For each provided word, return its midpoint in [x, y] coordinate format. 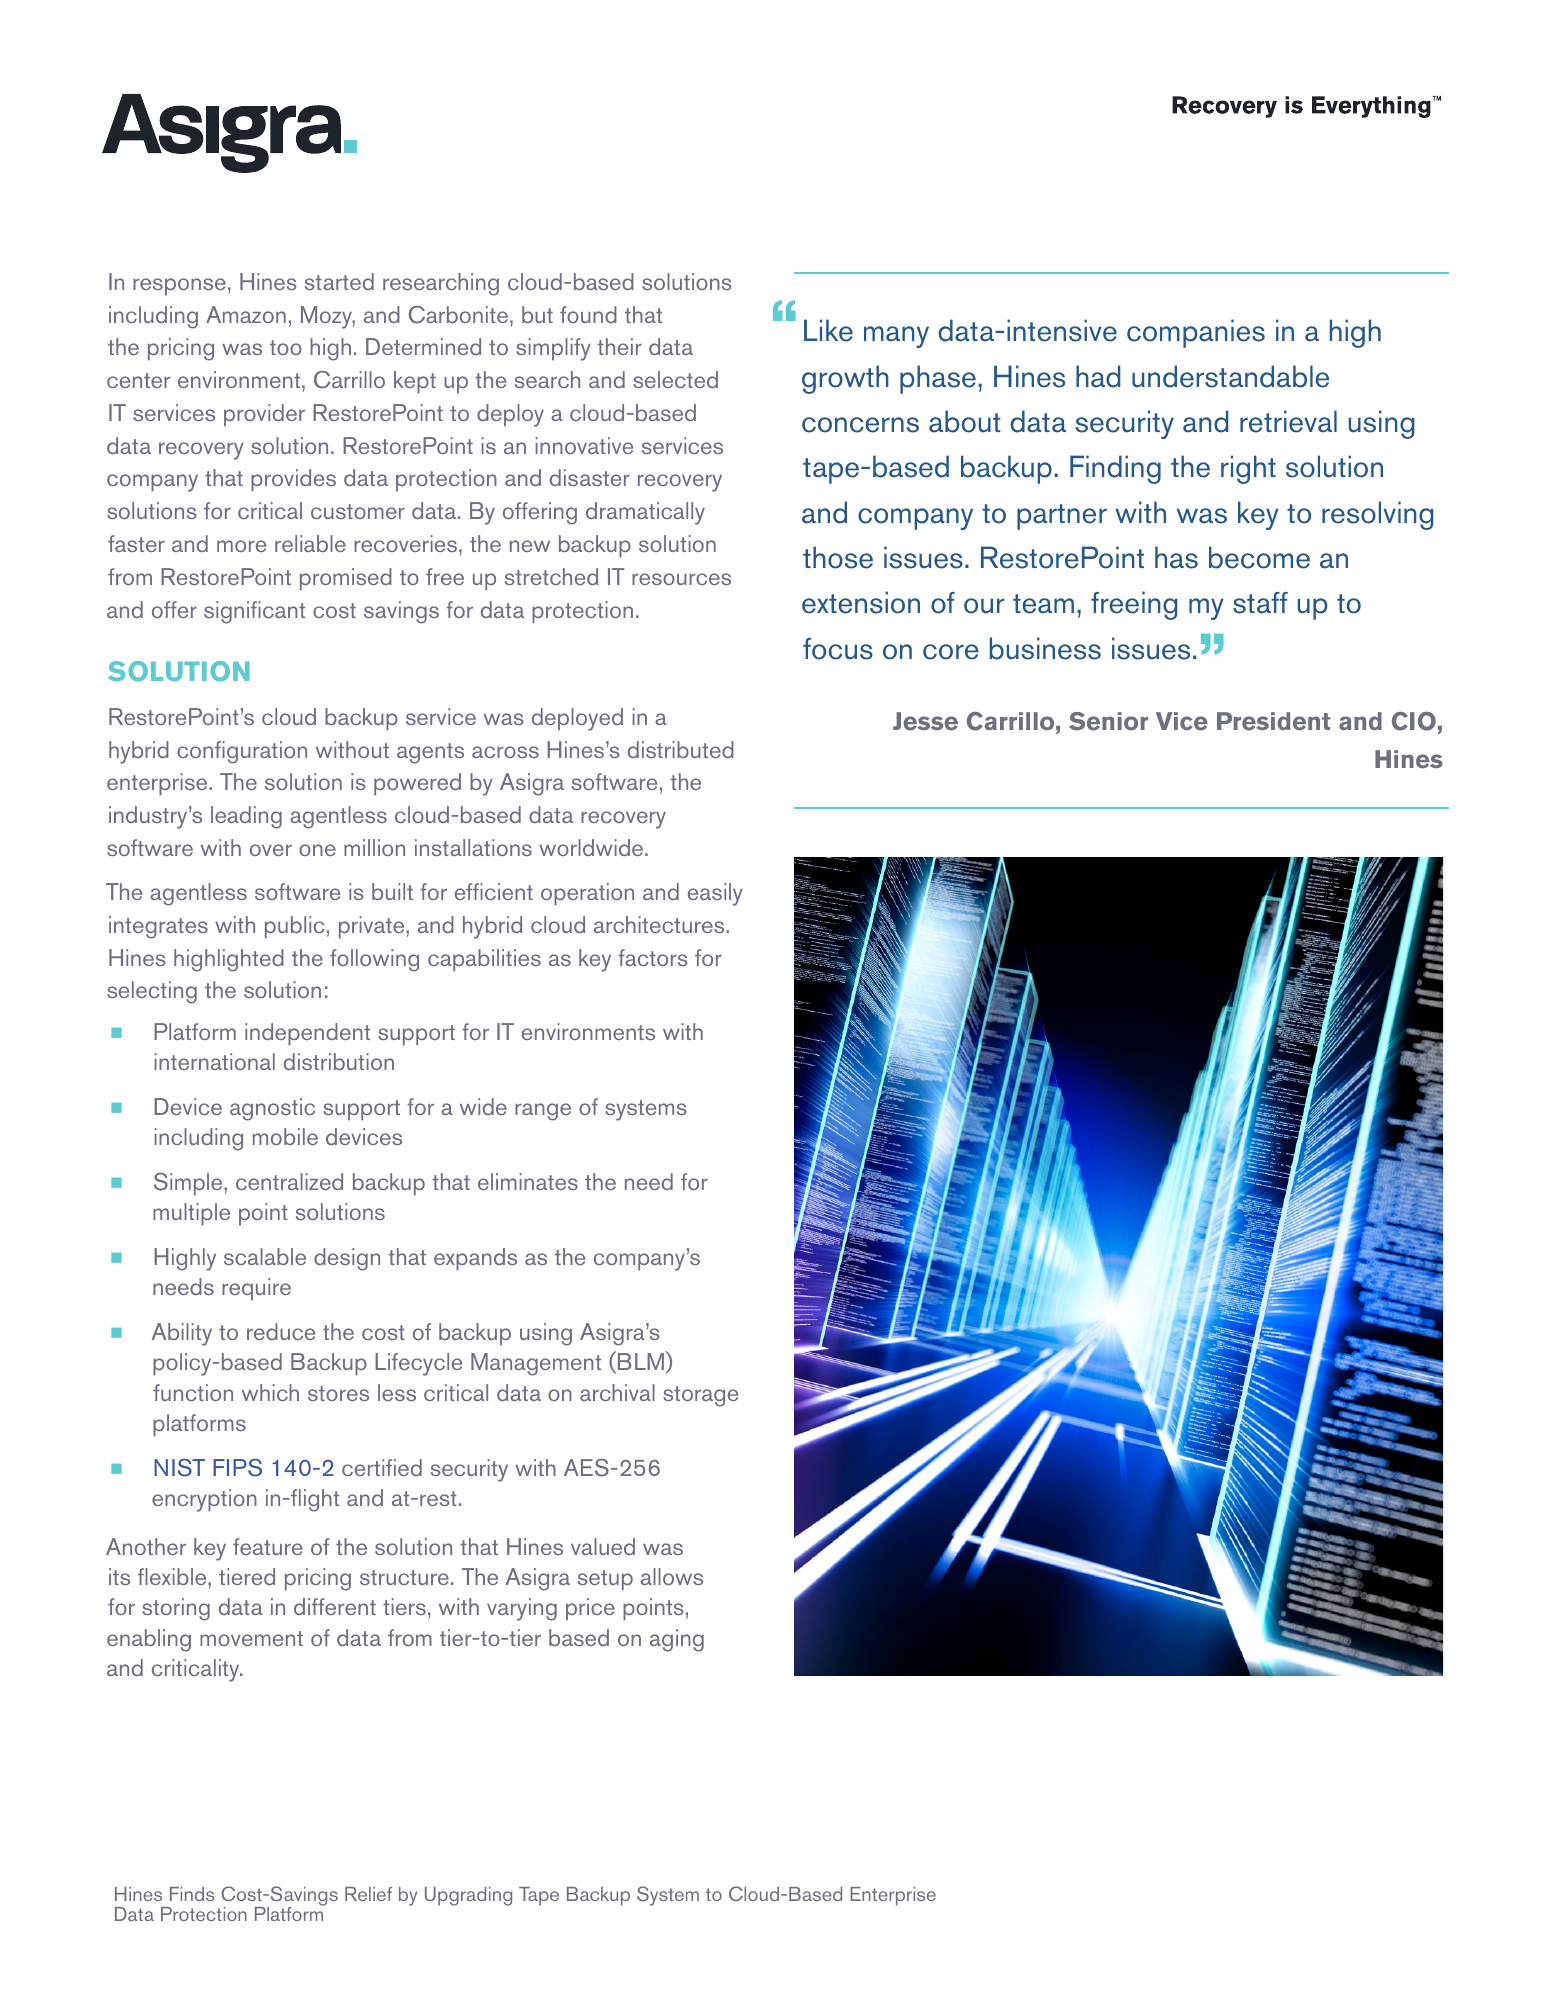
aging [677, 1640]
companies [1196, 333]
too [286, 347]
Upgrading [468, 1896]
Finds [192, 1894]
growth [845, 379]
